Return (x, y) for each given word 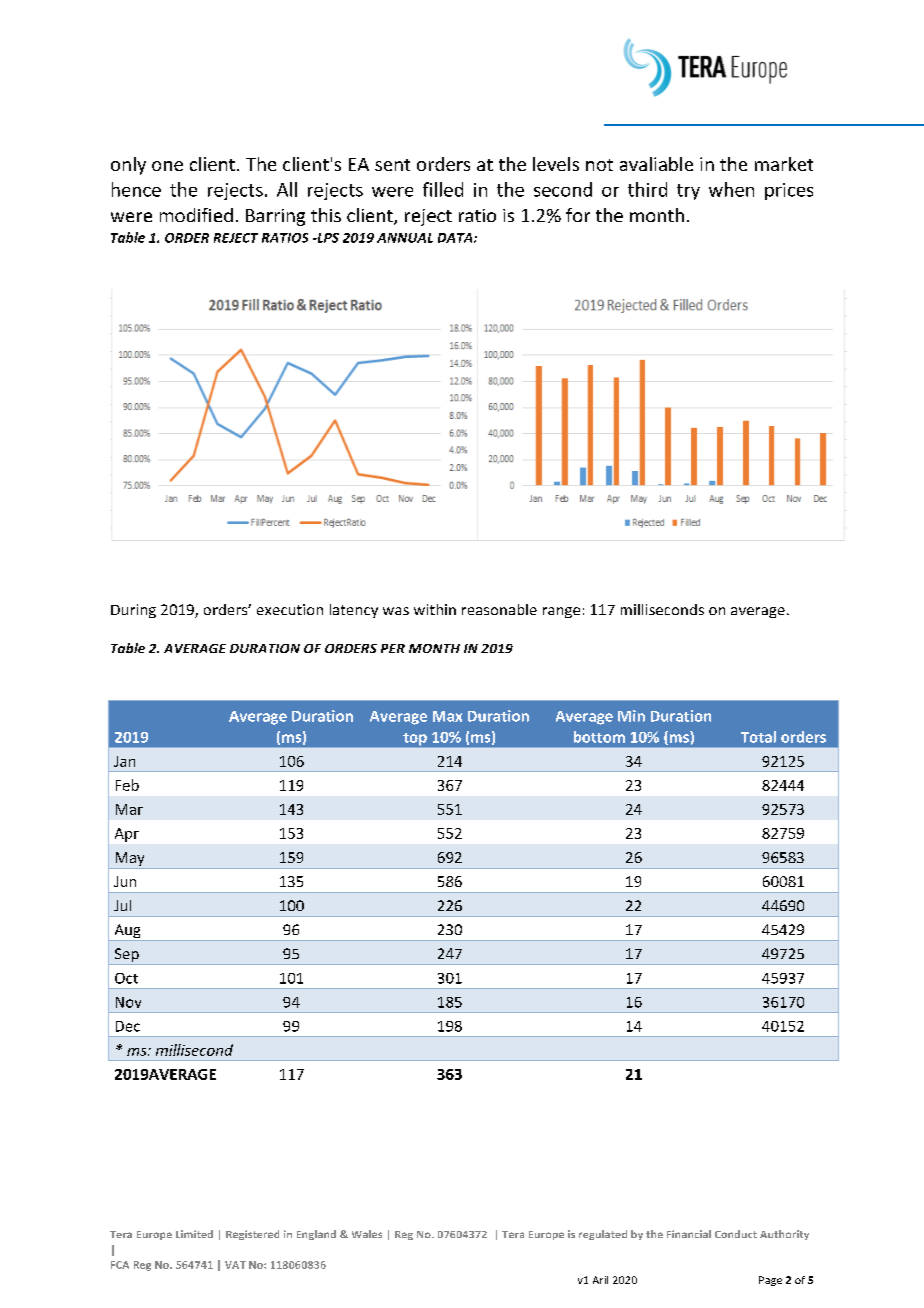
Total (758, 737)
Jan (124, 761)
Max (447, 716)
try (688, 192)
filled (443, 189)
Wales (367, 1234)
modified (196, 215)
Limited (194, 1234)
